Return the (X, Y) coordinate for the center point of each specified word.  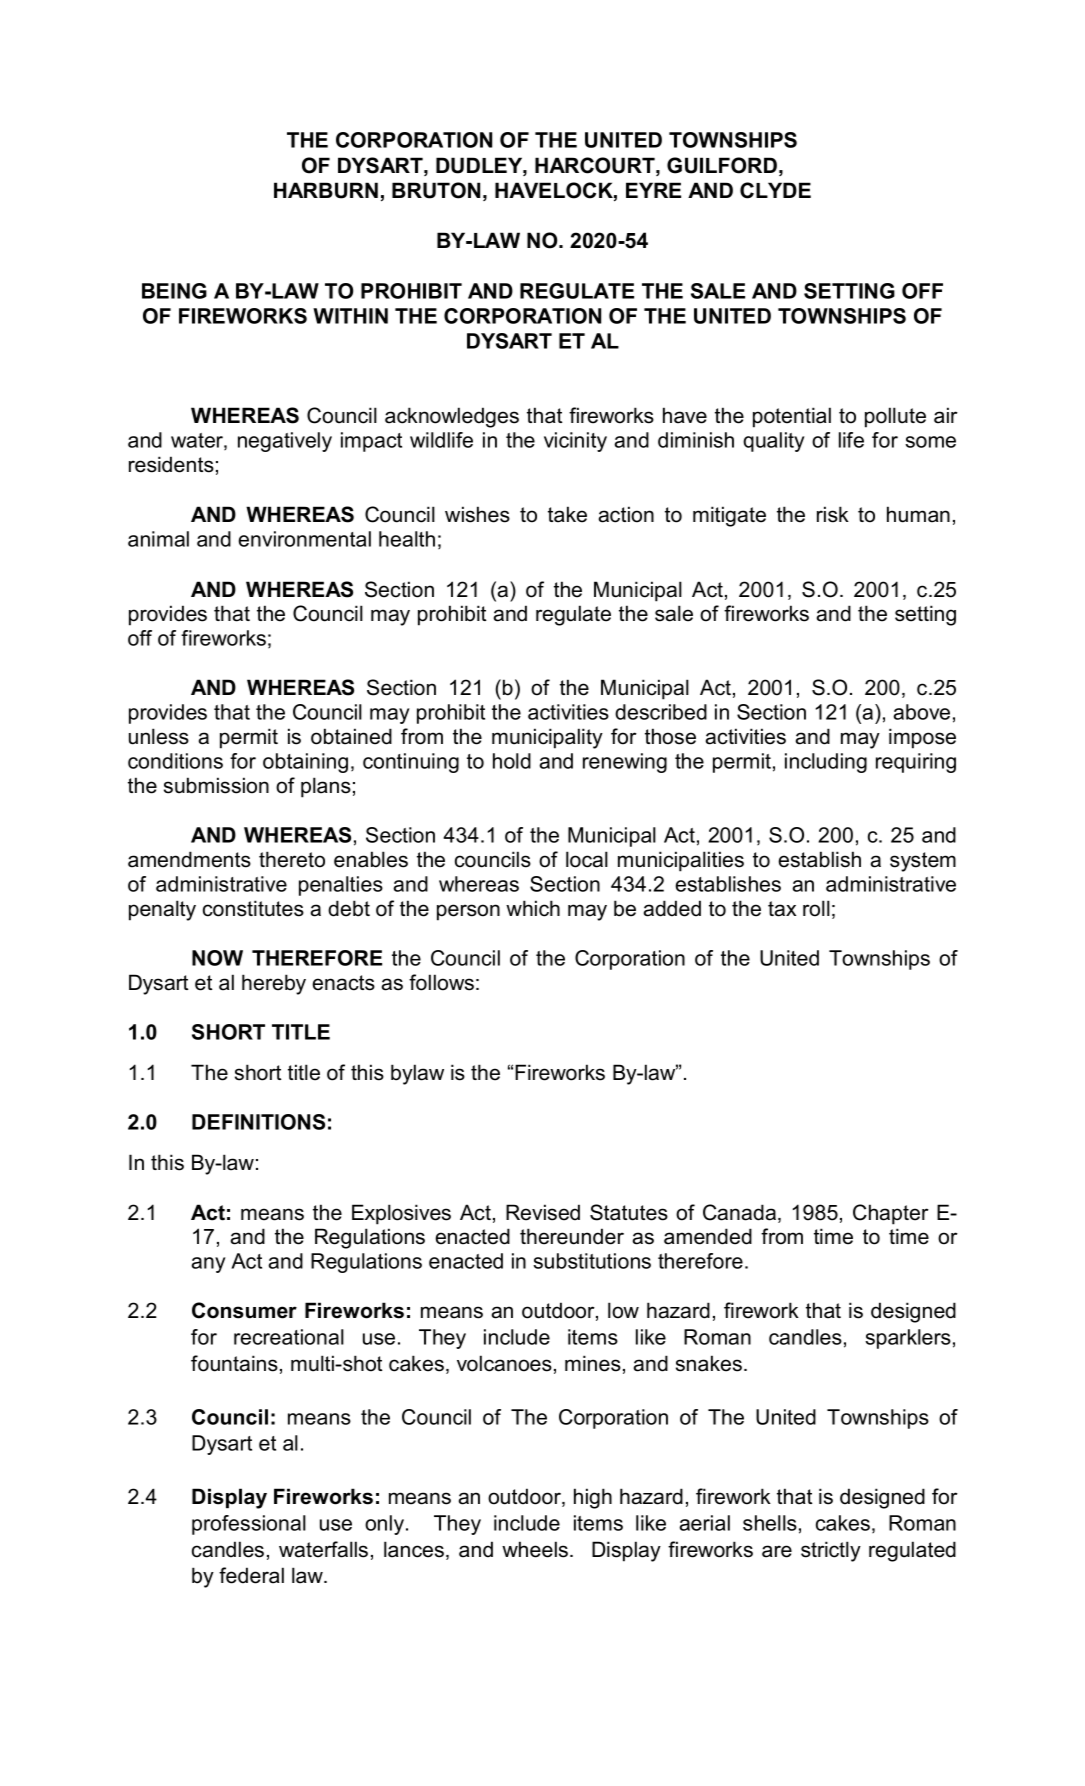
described (661, 712)
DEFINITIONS (258, 1122)
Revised (543, 1212)
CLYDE (775, 190)
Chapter (891, 1214)
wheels (536, 1549)
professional (249, 1525)
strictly (831, 1551)
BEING (174, 291)
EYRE (653, 190)
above (921, 712)
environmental (304, 539)
